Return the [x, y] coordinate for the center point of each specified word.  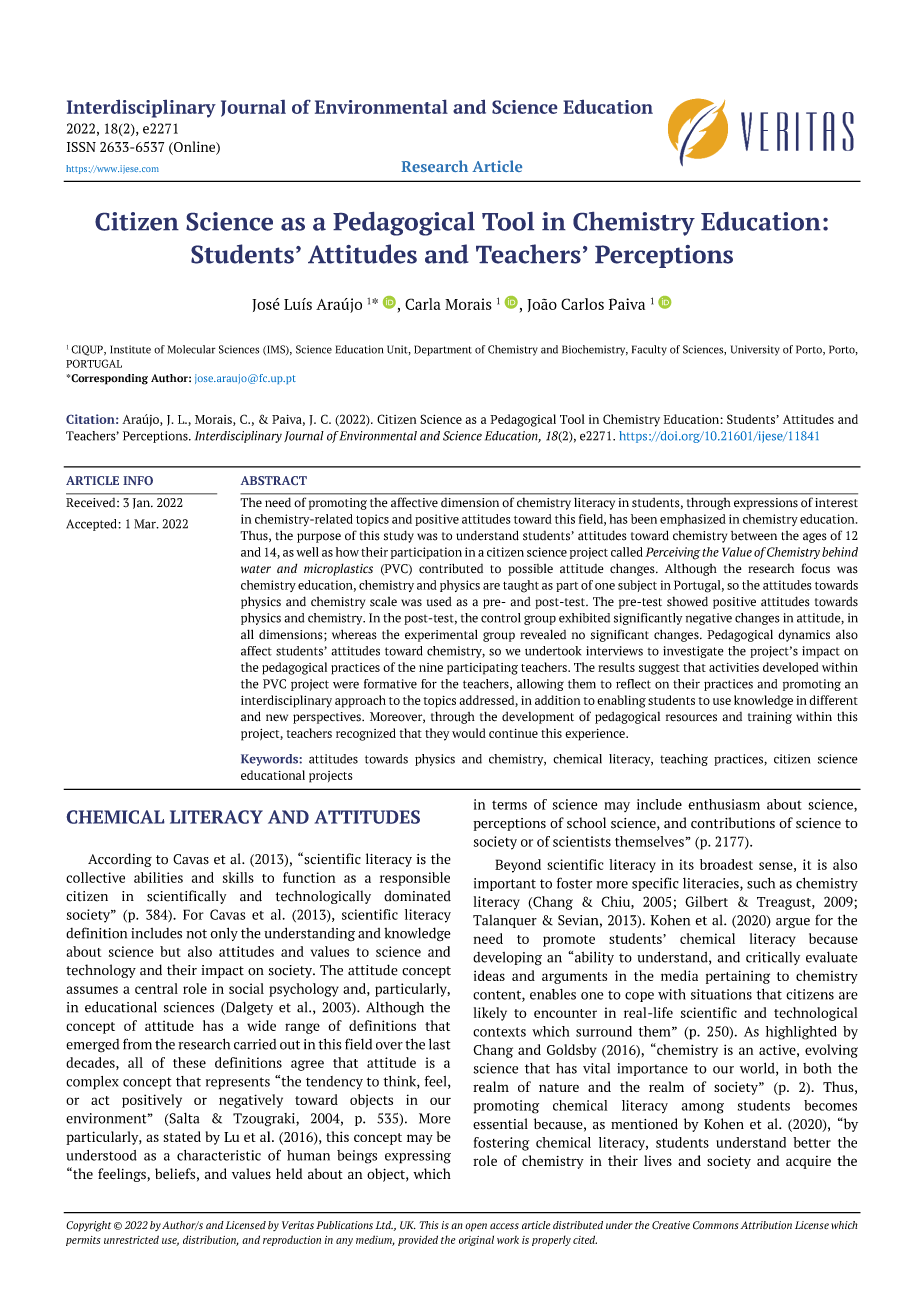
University [755, 350]
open [476, 1227]
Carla [423, 304]
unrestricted [131, 1239]
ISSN [81, 147]
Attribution [766, 1225]
